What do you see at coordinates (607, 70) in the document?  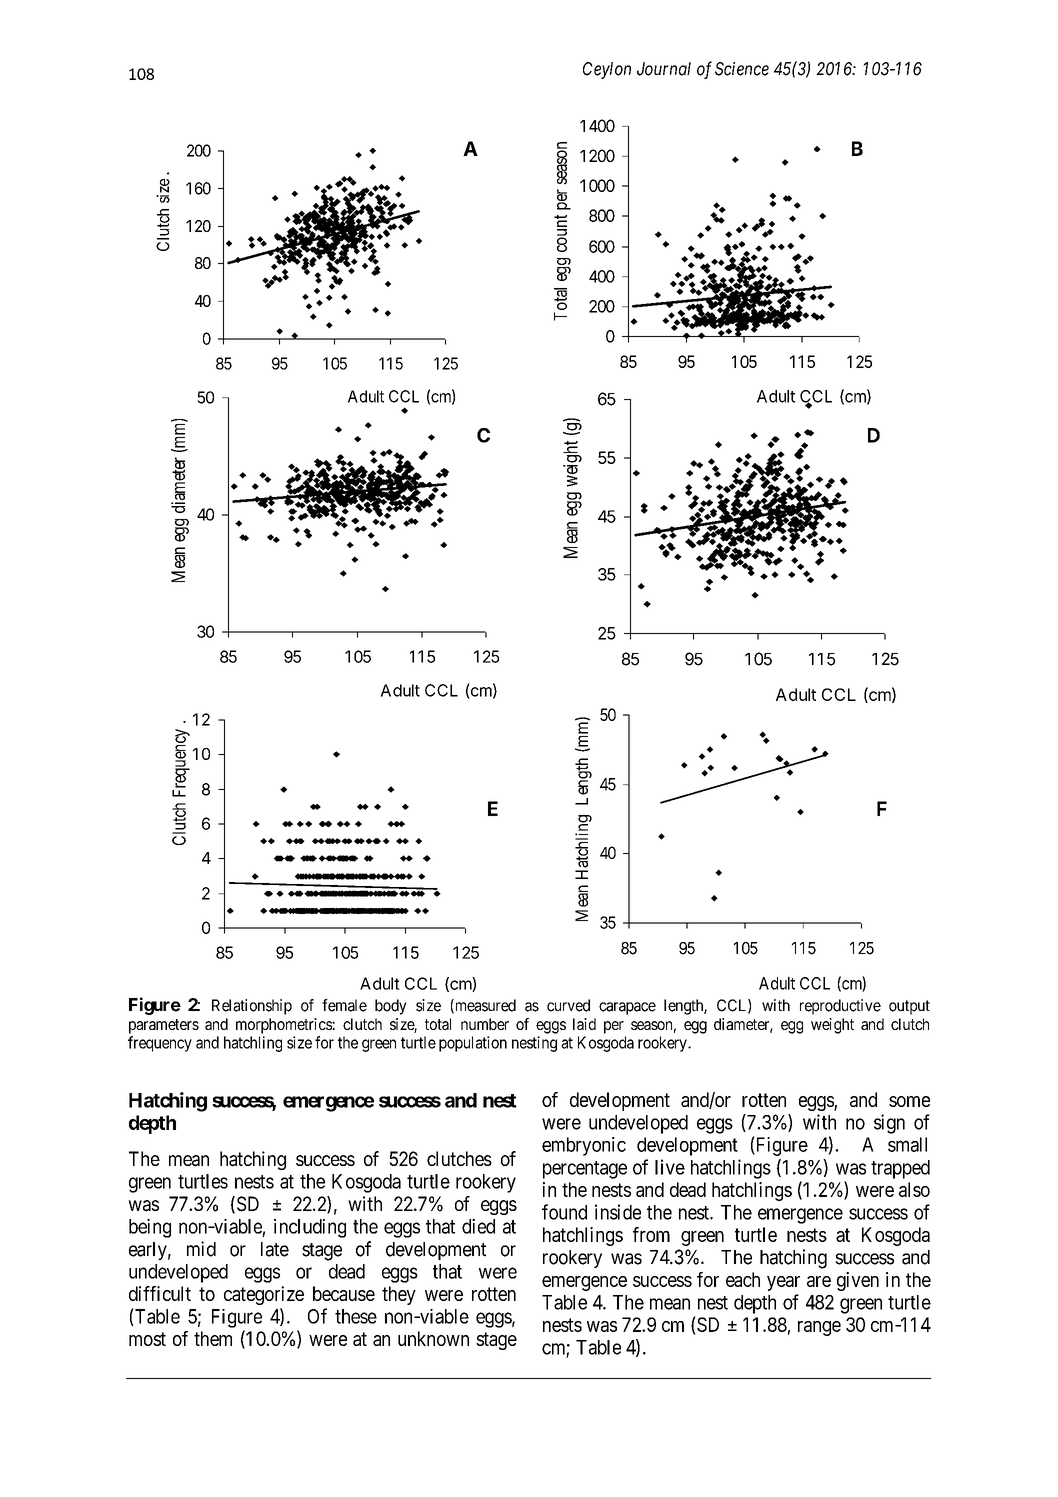 I see `Ceylon` at bounding box center [607, 70].
